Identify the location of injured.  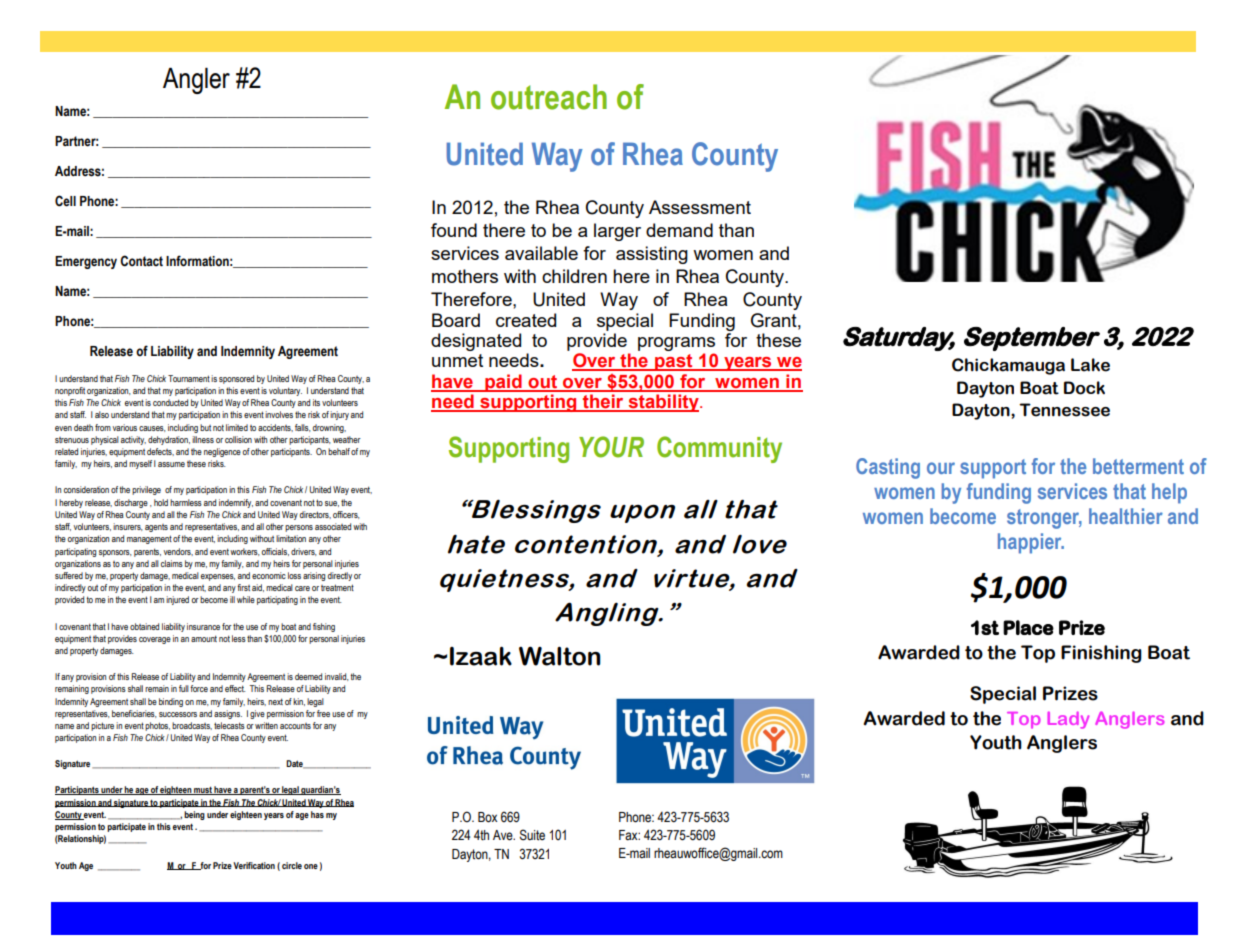
(177, 600).
